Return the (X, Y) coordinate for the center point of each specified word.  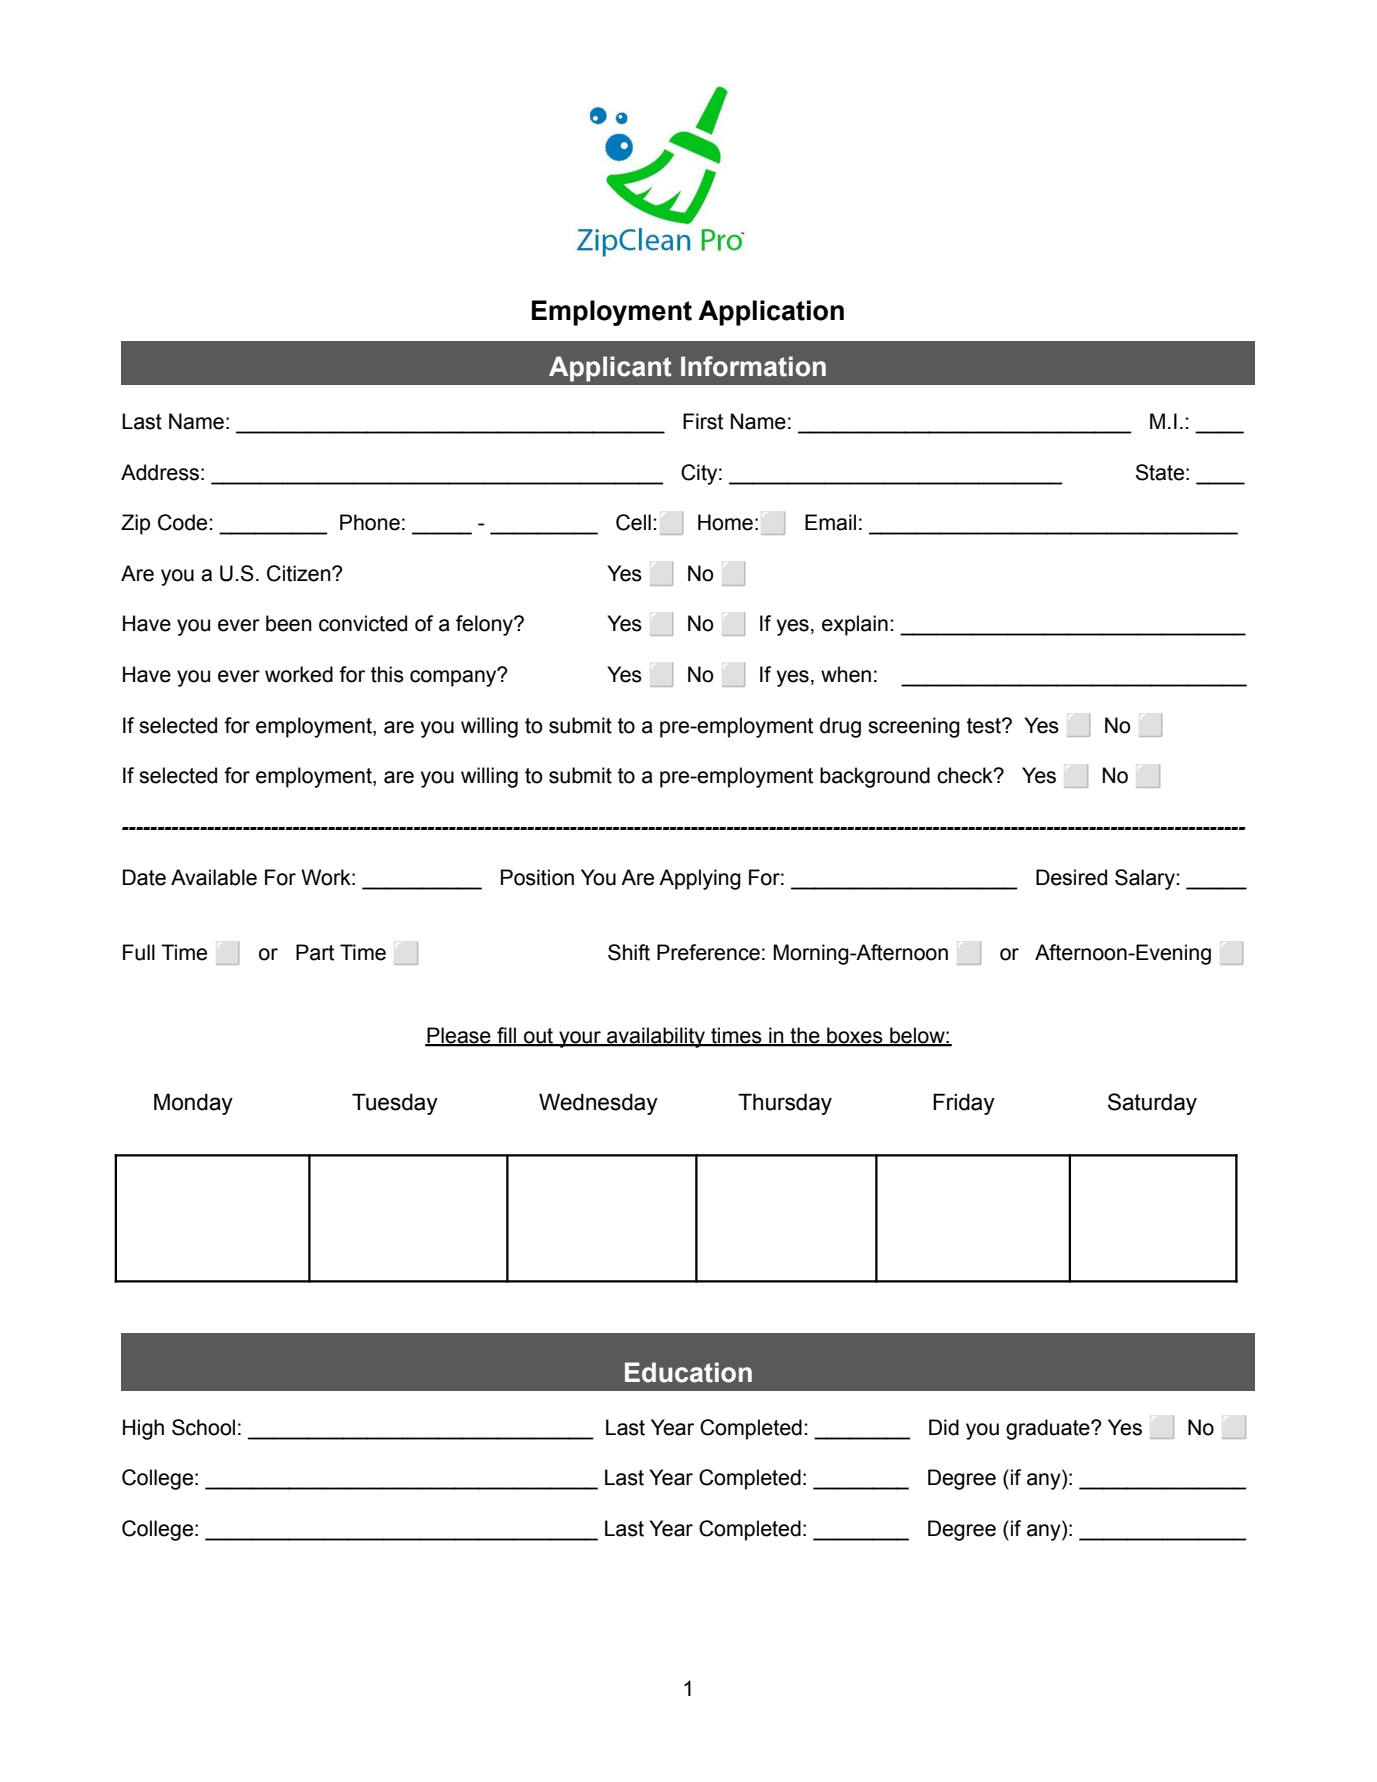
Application (771, 313)
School (203, 1427)
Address (160, 472)
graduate (1049, 1429)
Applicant (610, 369)
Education (688, 1372)
